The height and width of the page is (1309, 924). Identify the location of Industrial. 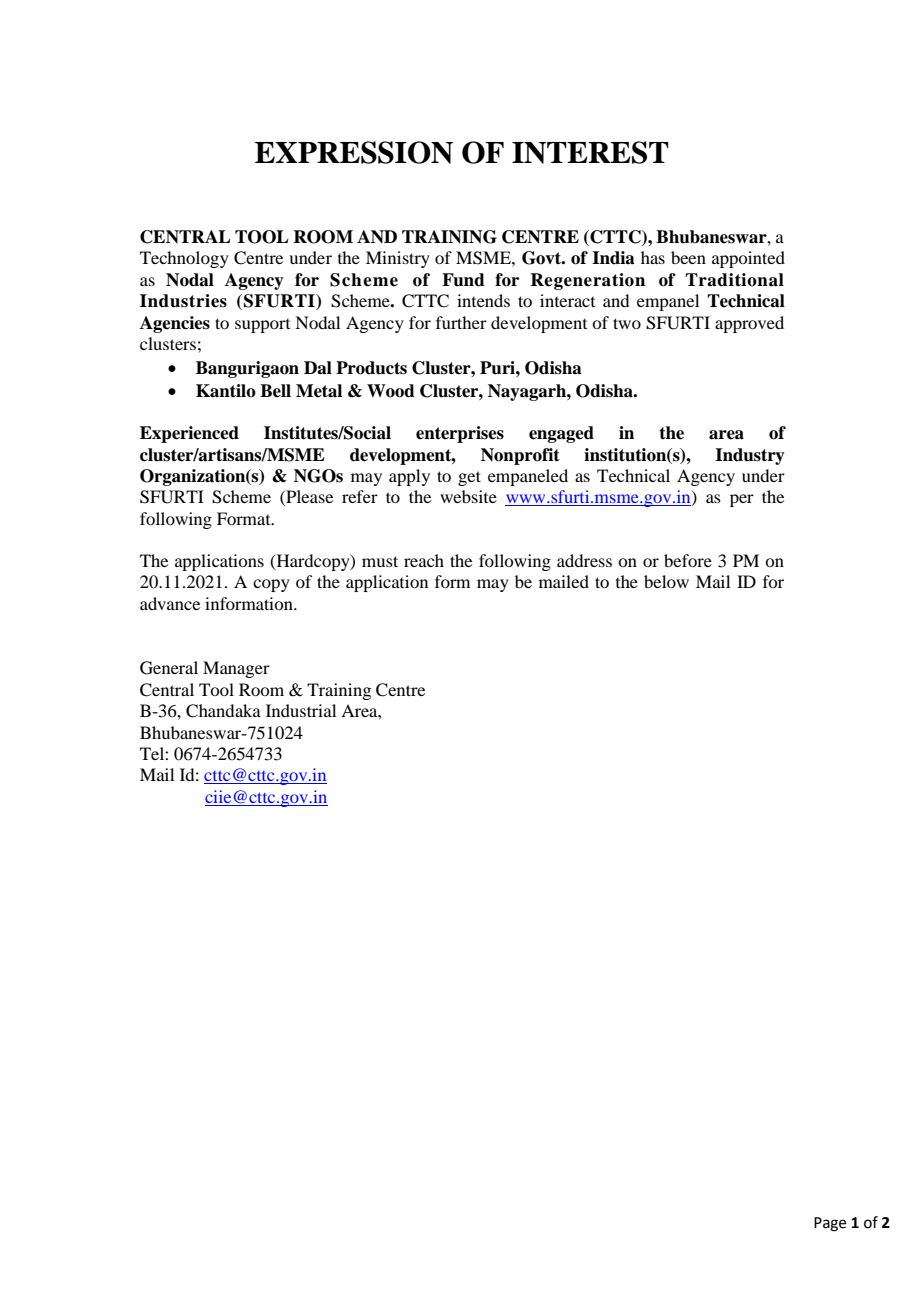
(301, 710).
